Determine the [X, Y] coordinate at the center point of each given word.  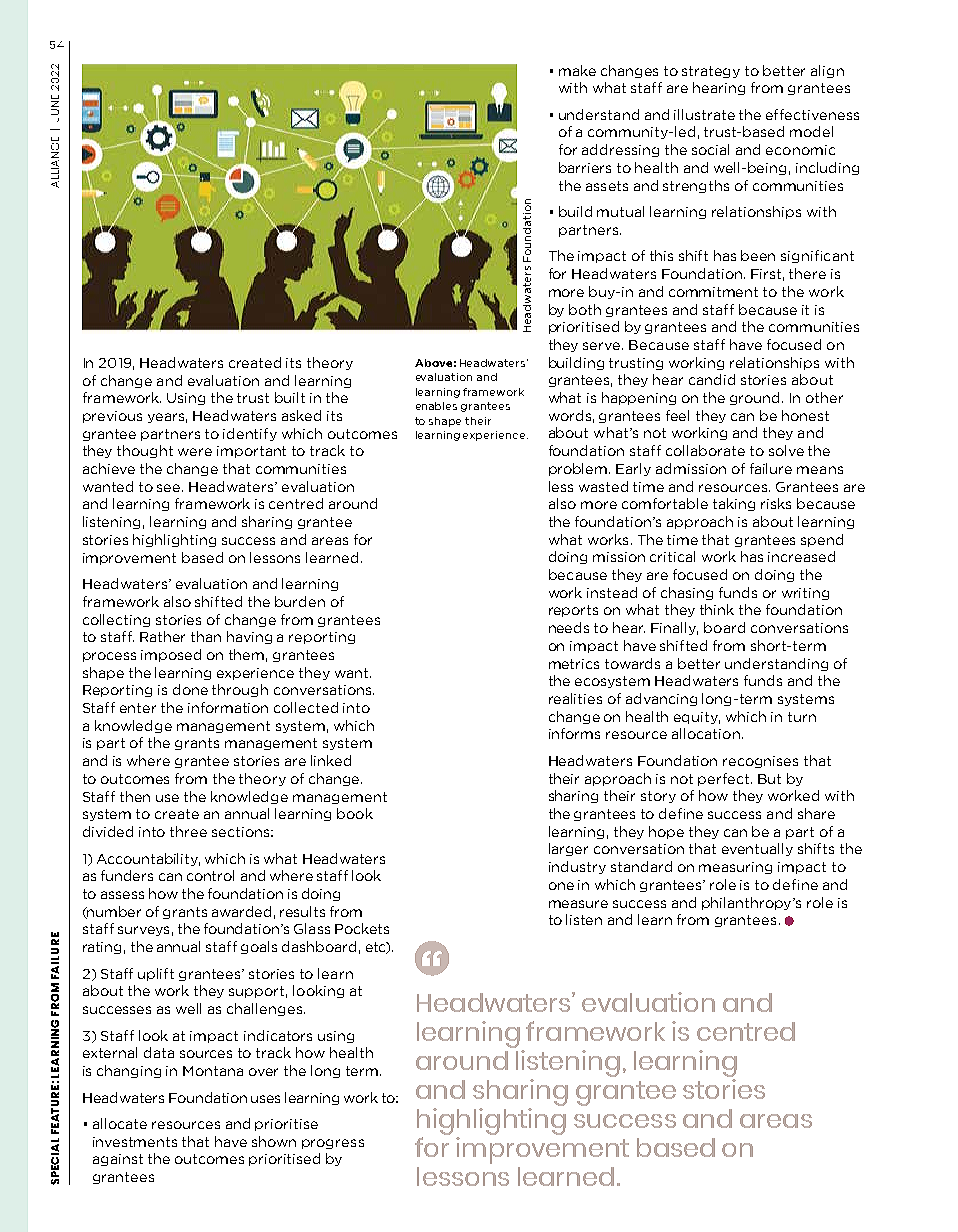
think [717, 609]
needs [569, 627]
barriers [585, 167]
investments [135, 1142]
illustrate [704, 114]
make [577, 70]
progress [333, 1144]
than [206, 636]
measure [578, 904]
